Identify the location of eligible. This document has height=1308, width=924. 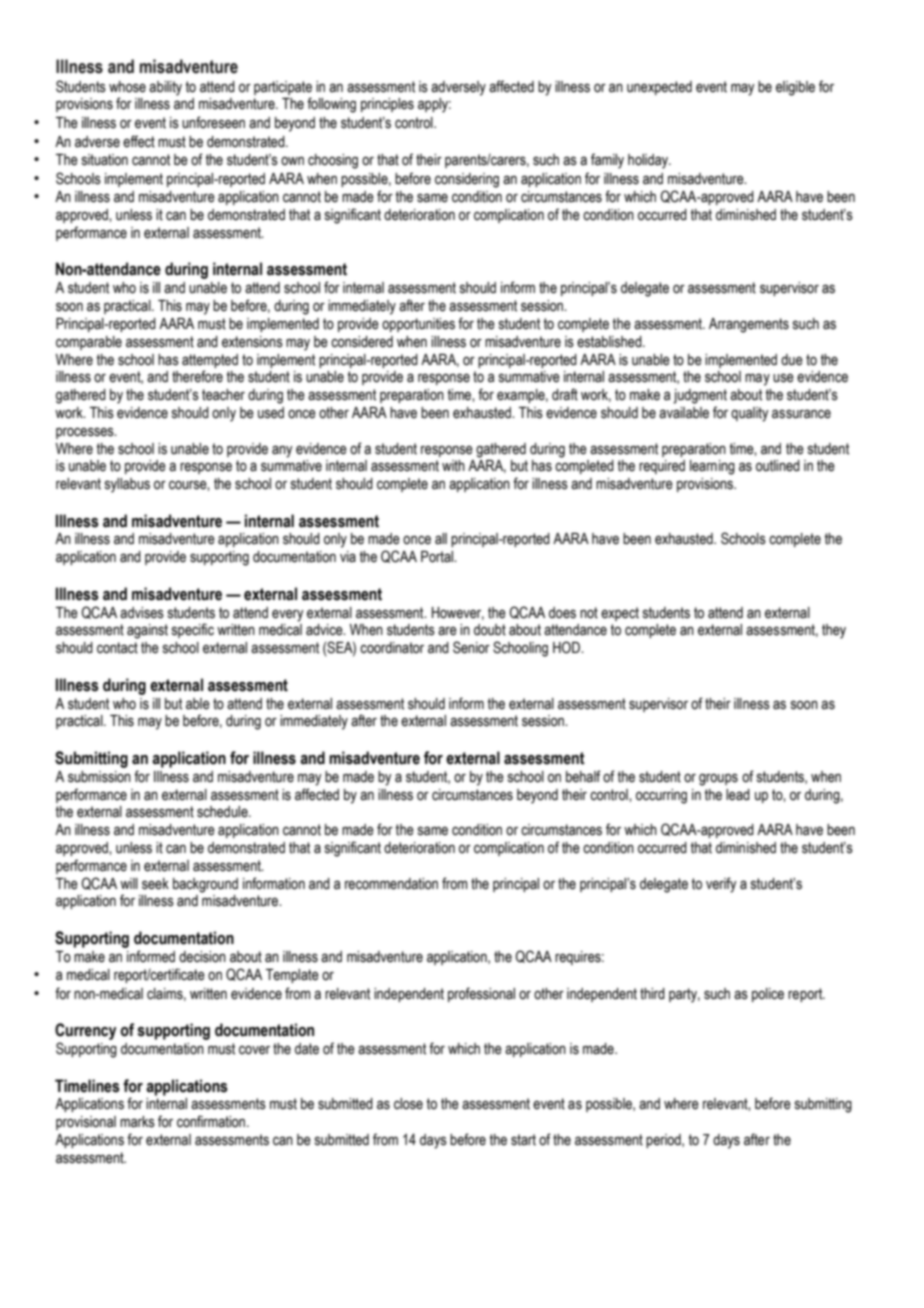
(795, 88).
